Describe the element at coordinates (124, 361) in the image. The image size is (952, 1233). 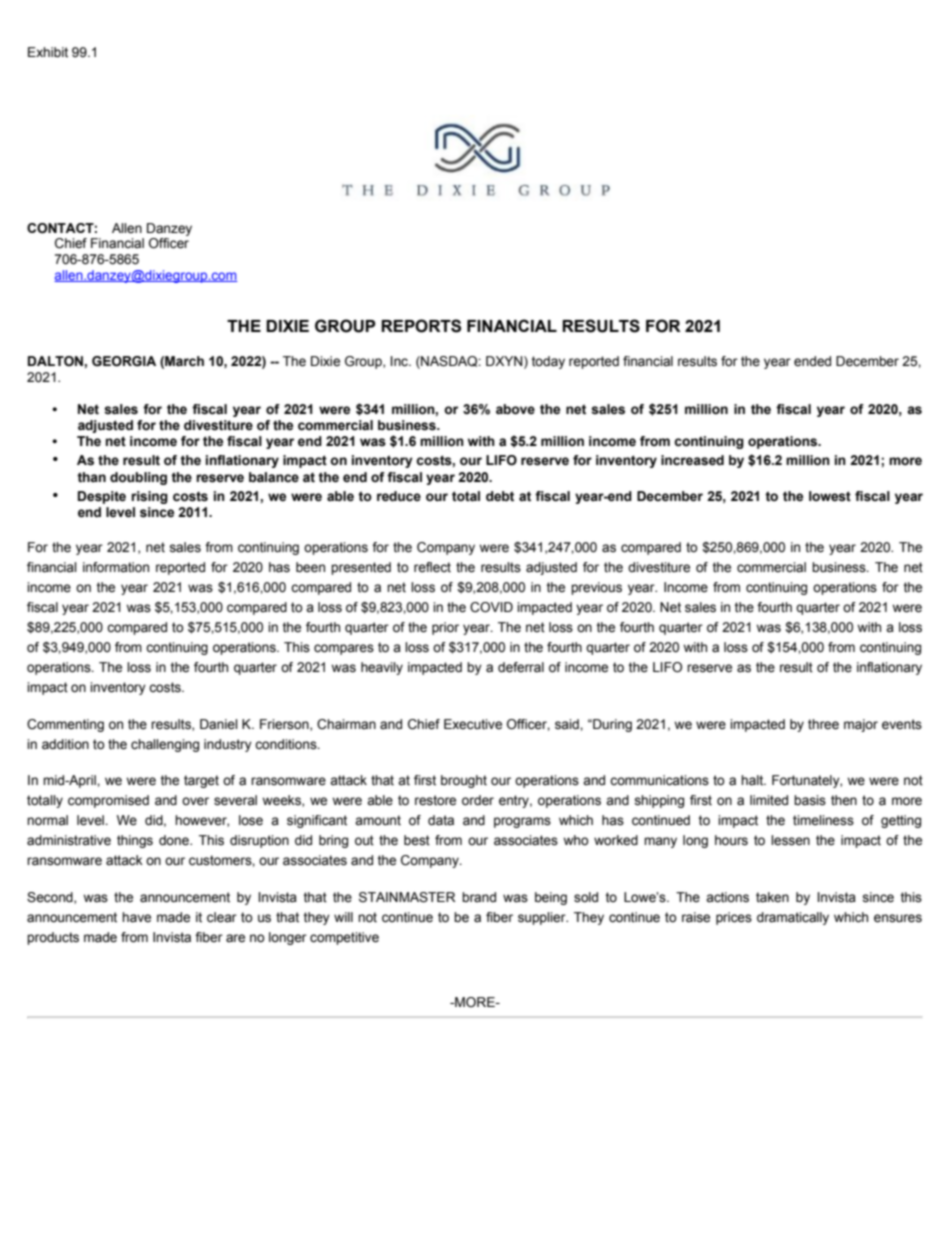
I see `GEORGIA` at that location.
